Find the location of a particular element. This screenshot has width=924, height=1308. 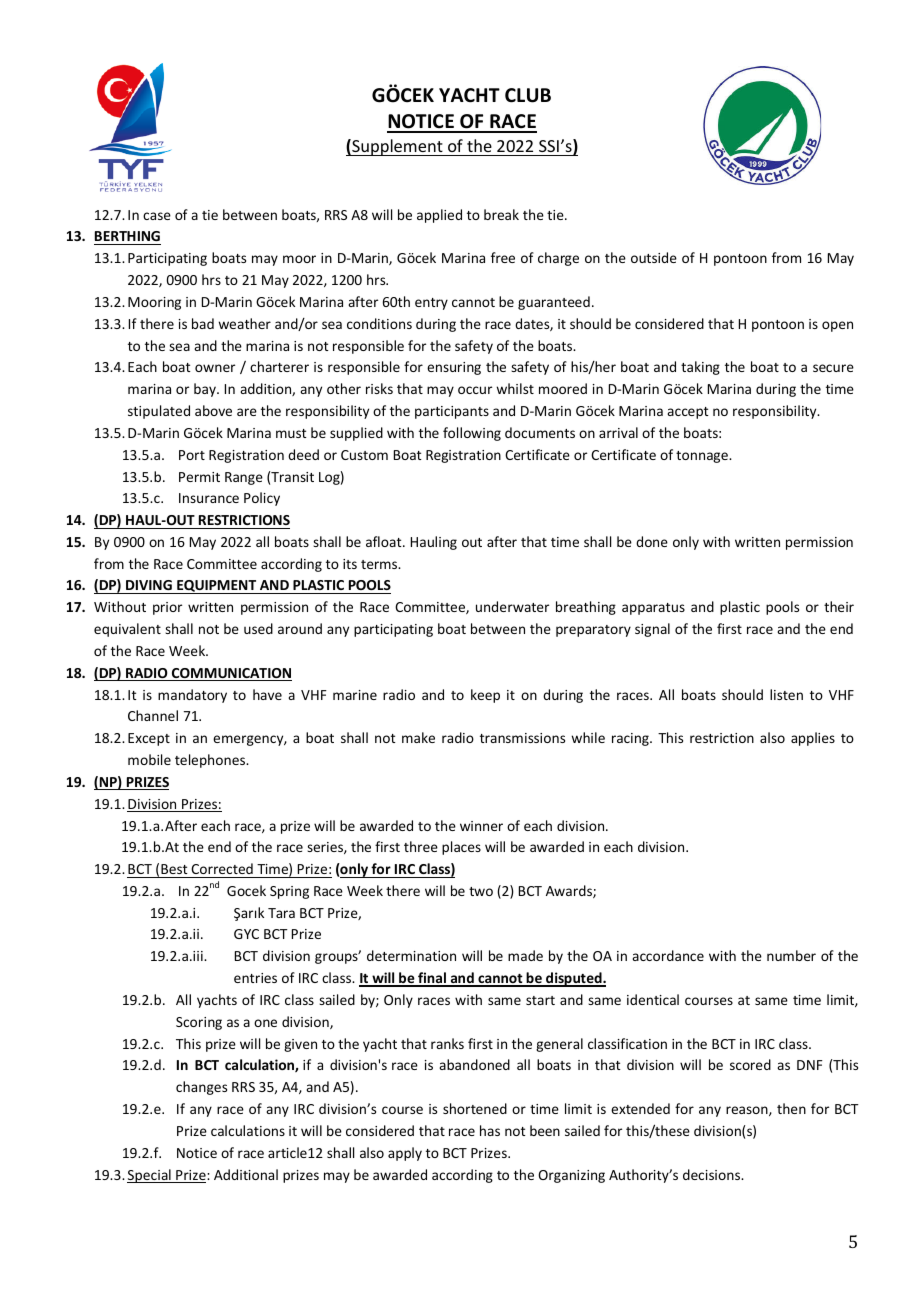

telephones is located at coordinates (211, 761).
